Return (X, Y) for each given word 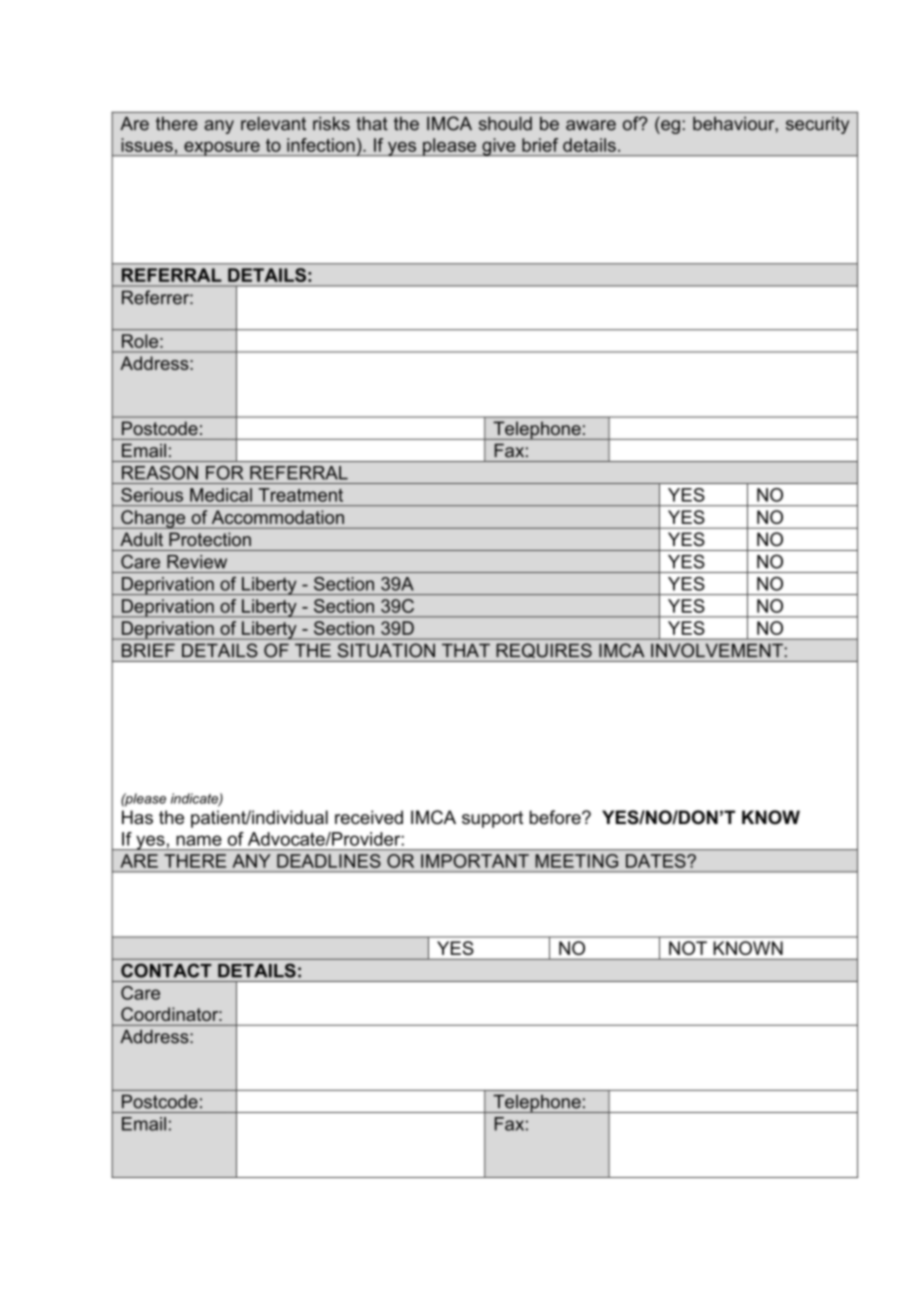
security (817, 125)
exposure (222, 148)
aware (591, 125)
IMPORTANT (475, 861)
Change (153, 519)
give (499, 147)
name (199, 840)
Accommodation (278, 517)
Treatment (301, 495)
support (492, 819)
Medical (221, 495)
